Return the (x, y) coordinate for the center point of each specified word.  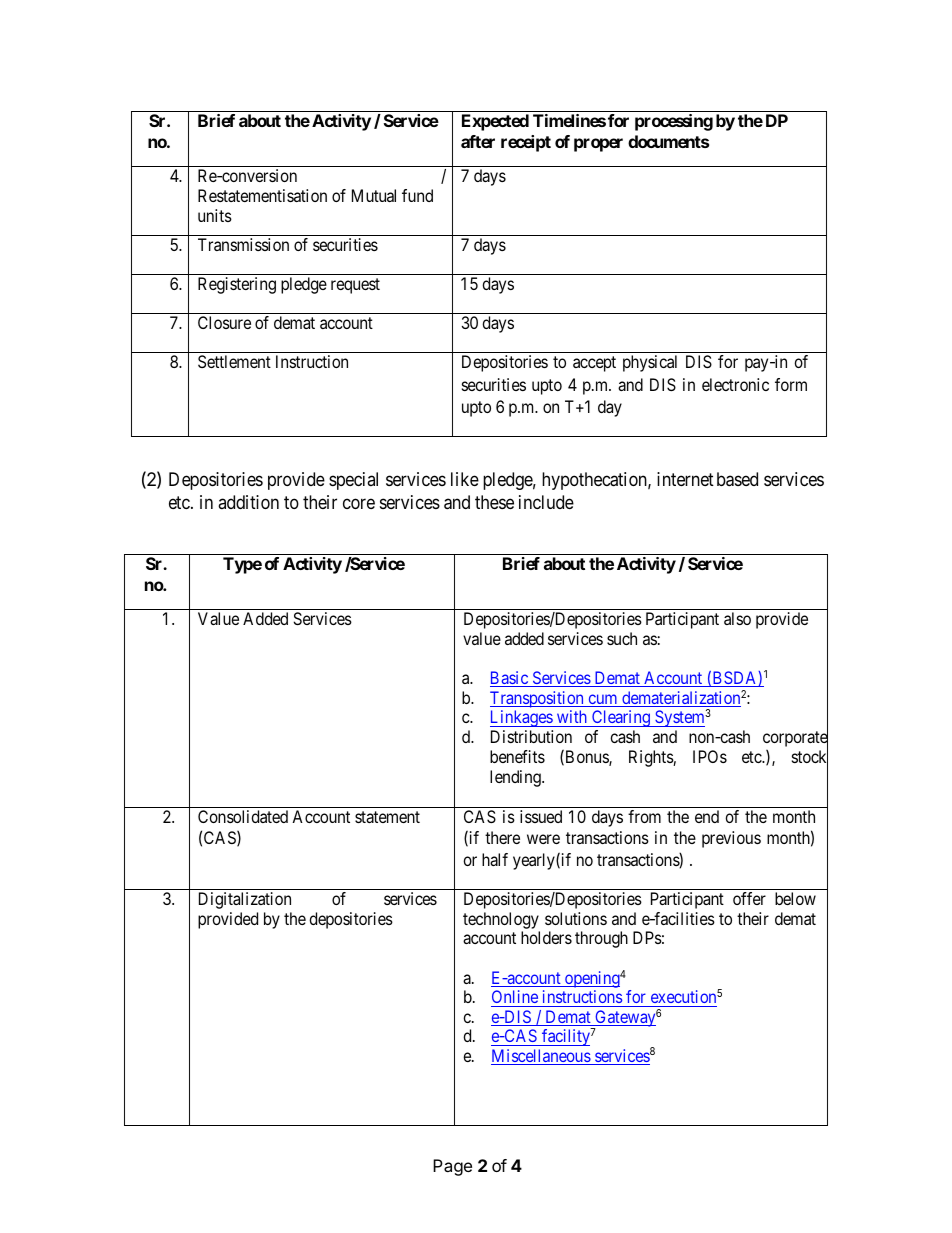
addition (248, 502)
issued (541, 816)
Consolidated (243, 816)
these (494, 502)
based (737, 479)
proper (598, 145)
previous (731, 839)
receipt (526, 143)
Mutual (374, 195)
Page (452, 1167)
